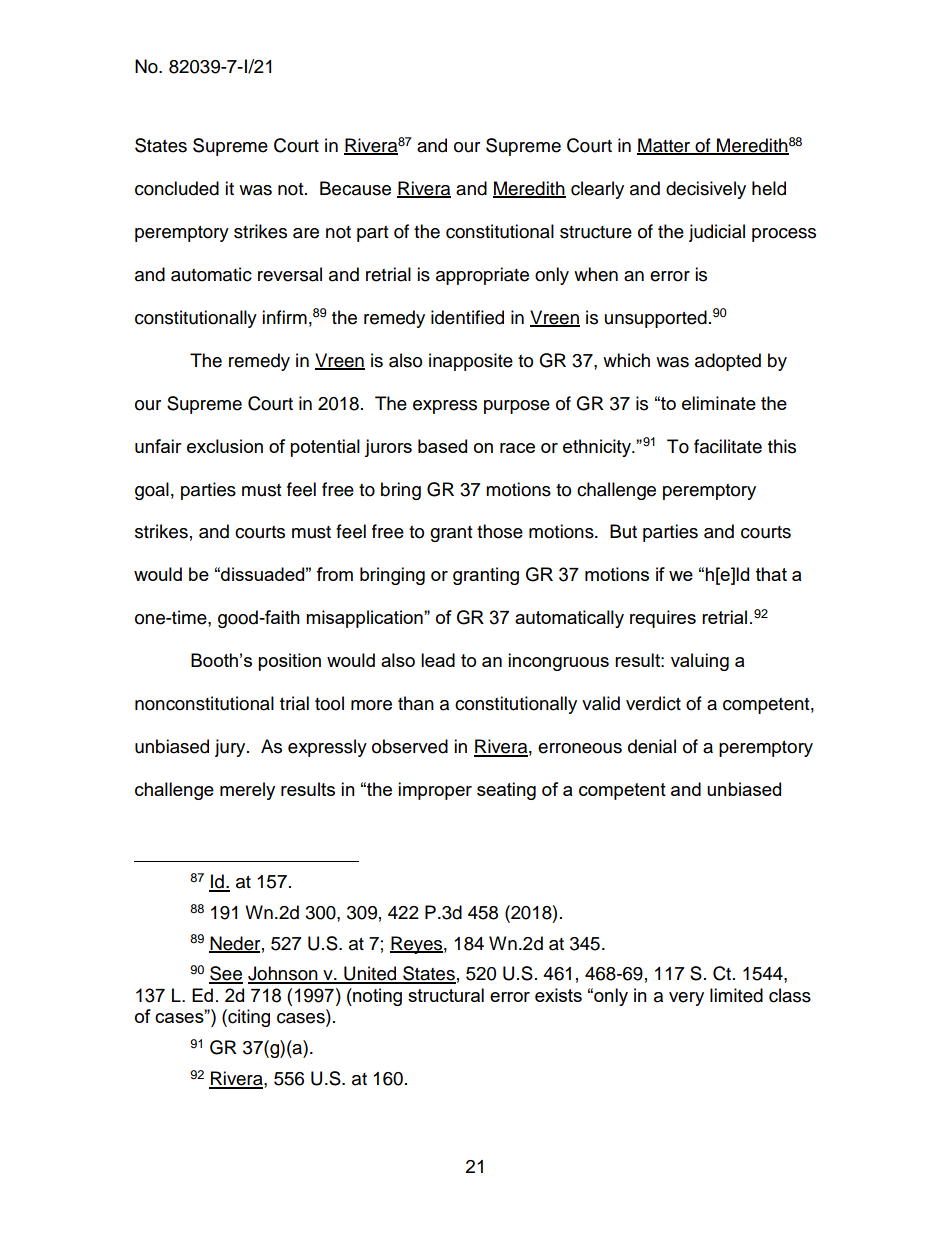  Describe the element at coordinates (706, 190) in the screenshot. I see `decisively` at that location.
